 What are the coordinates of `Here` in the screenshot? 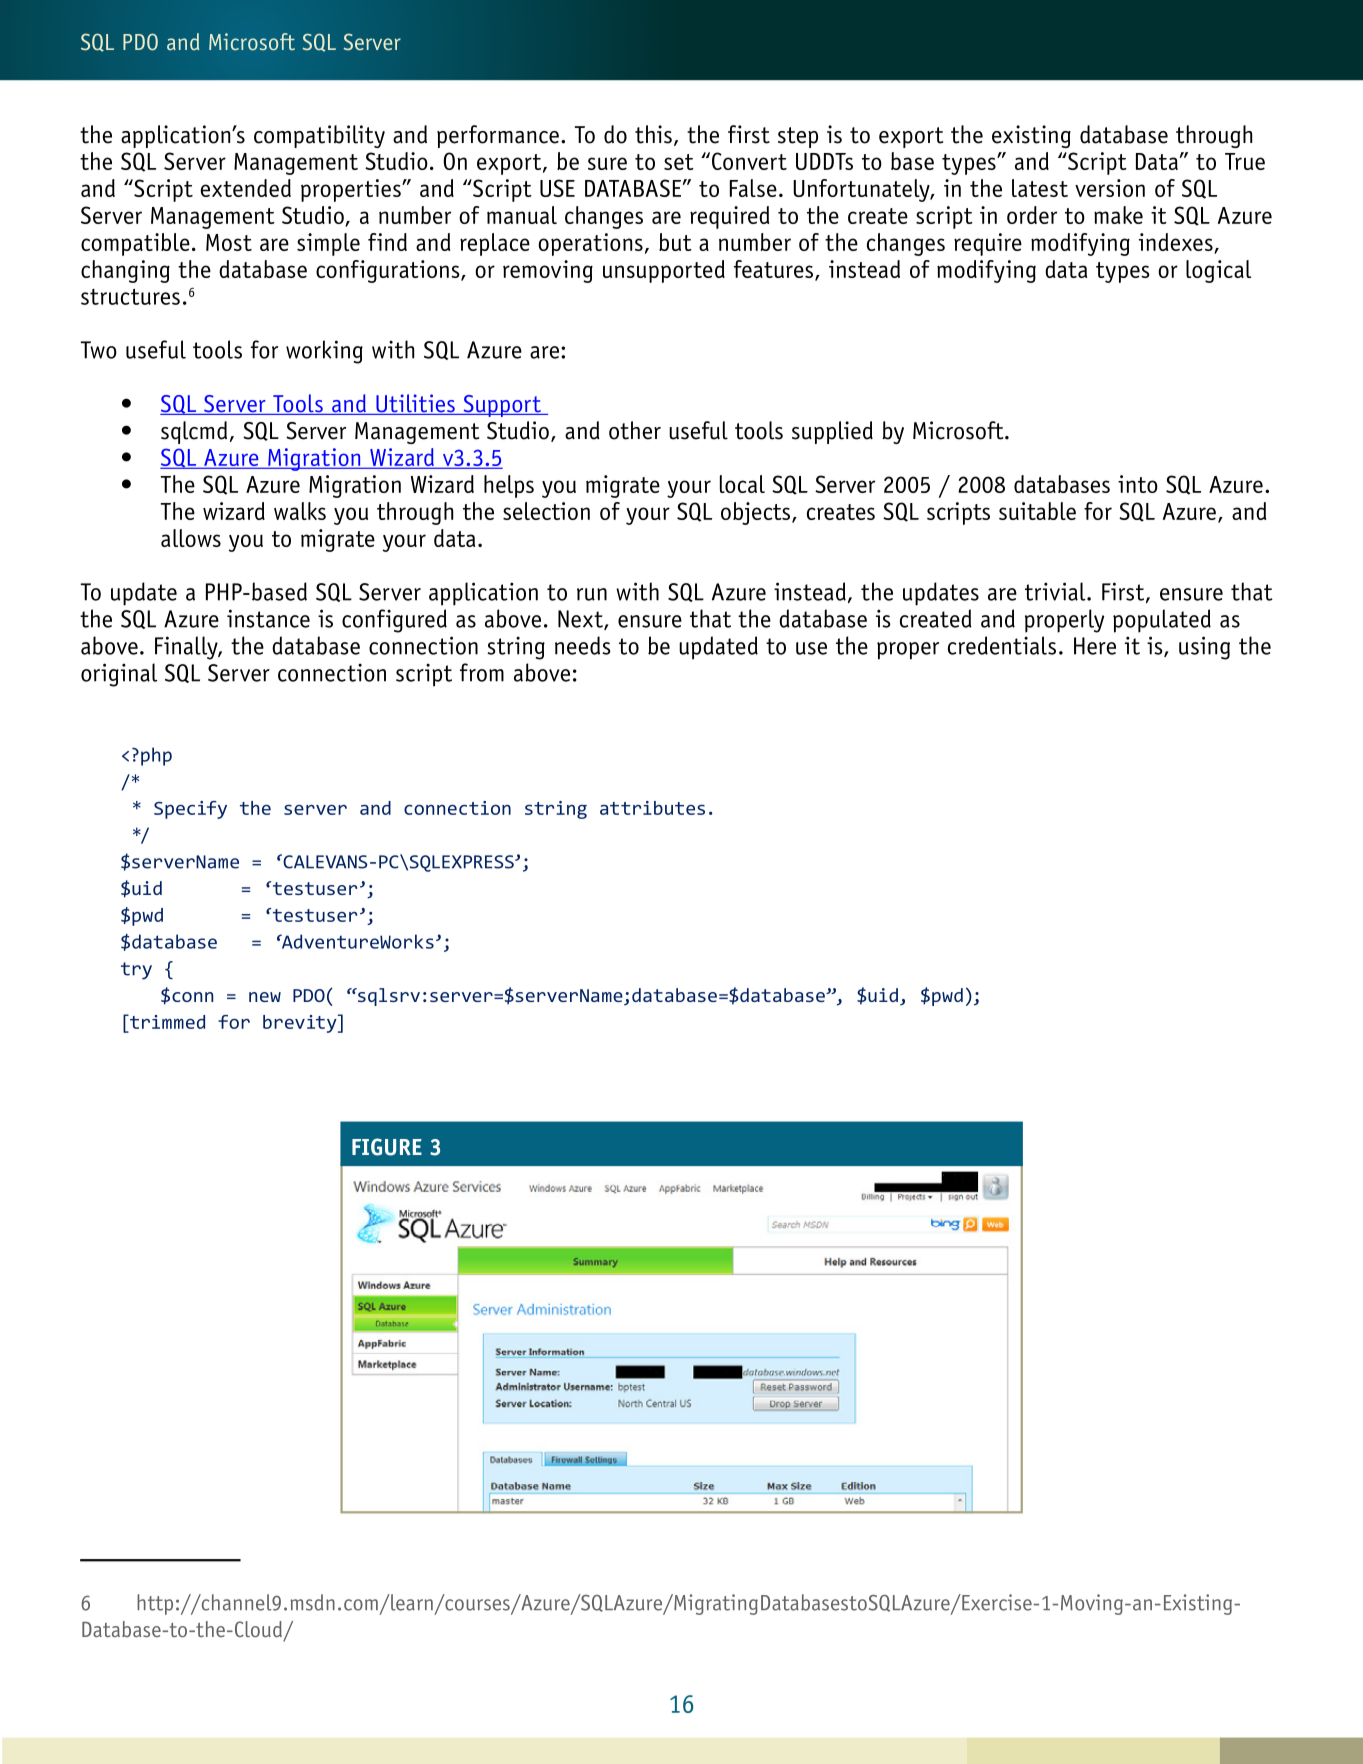 It's located at (1095, 646).
